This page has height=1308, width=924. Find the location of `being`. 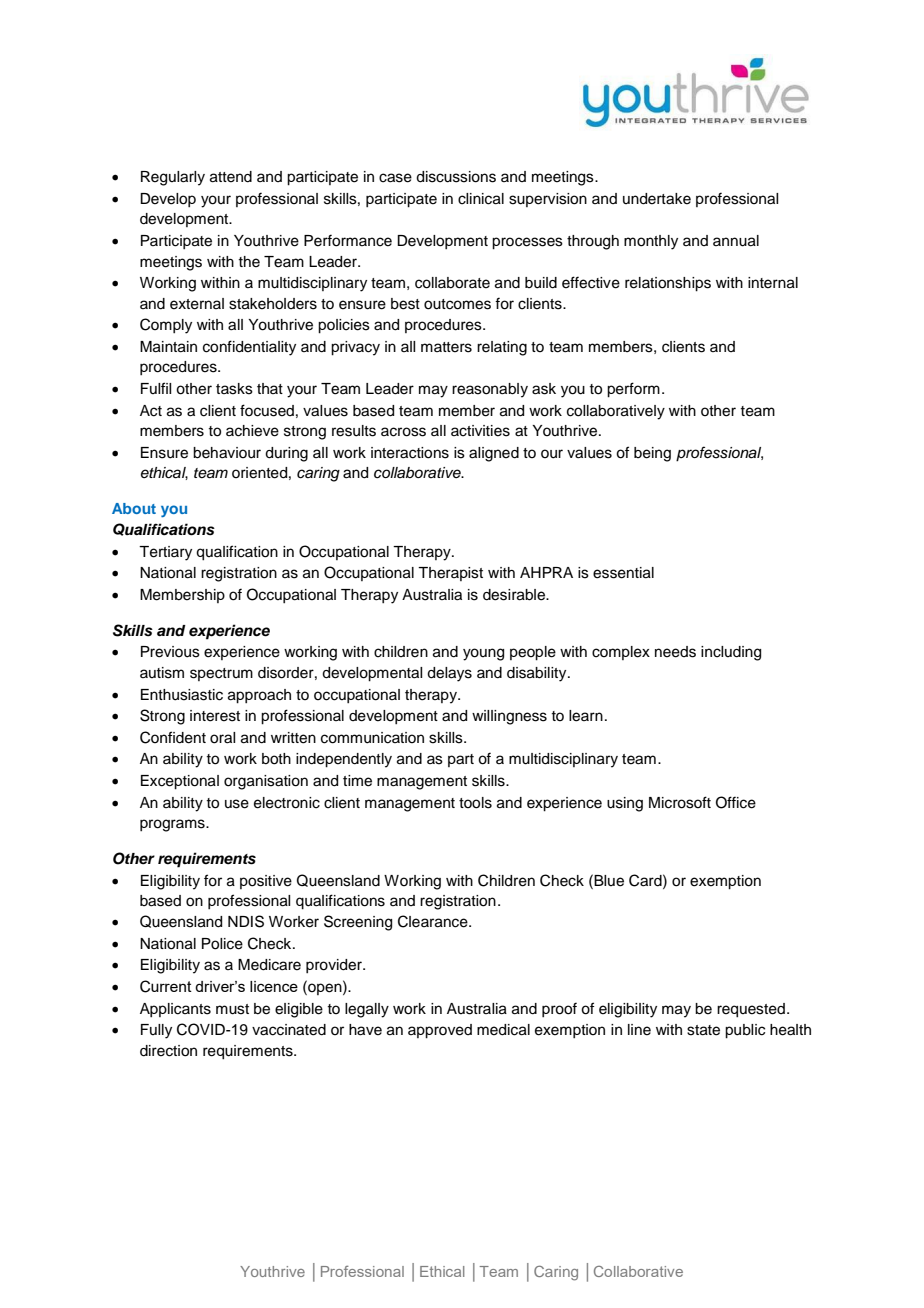

being is located at coordinates (652, 454).
